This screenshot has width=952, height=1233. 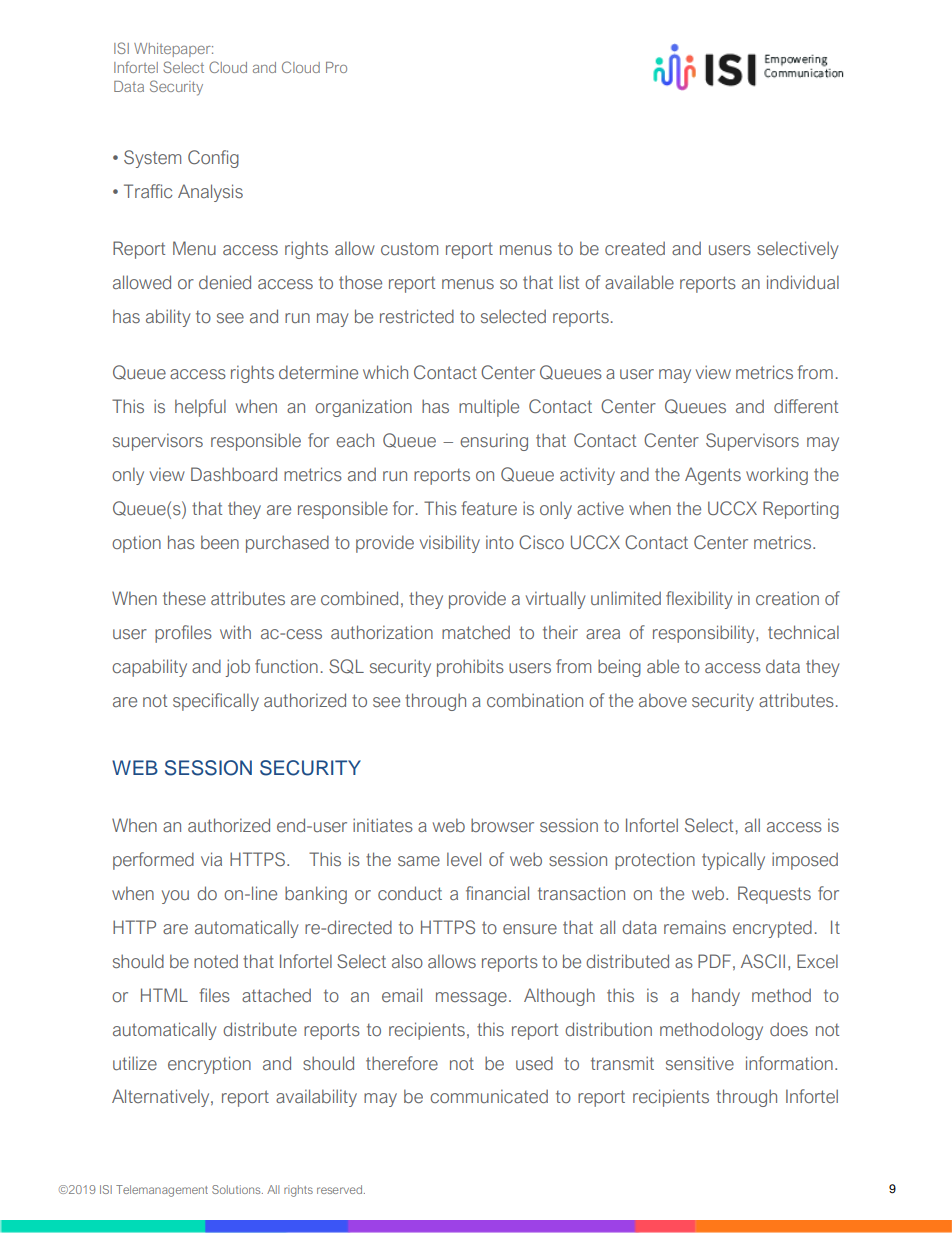 What do you see at coordinates (237, 1189) in the screenshot?
I see `Solutions` at bounding box center [237, 1189].
